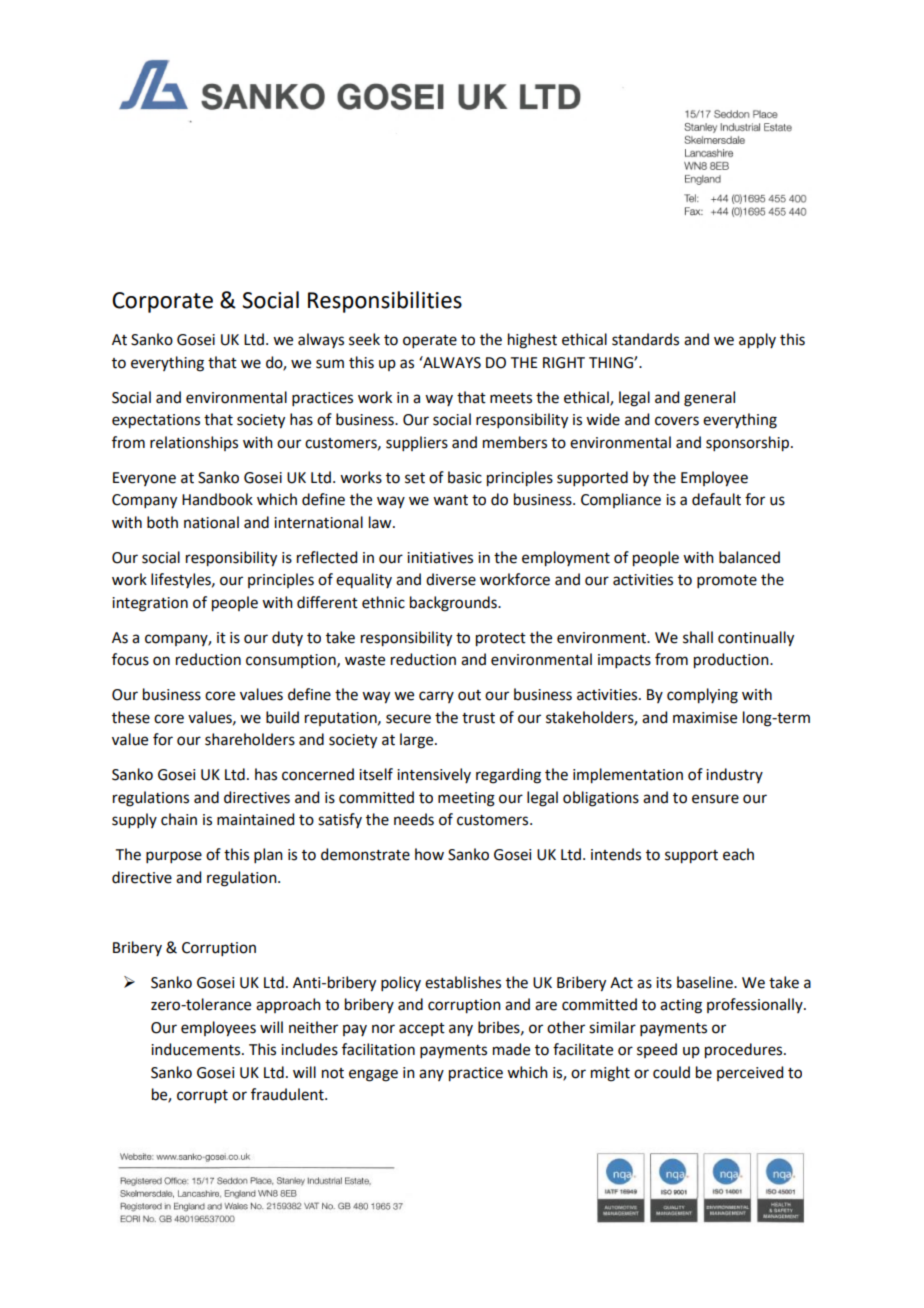  I want to click on integration, so click(150, 604).
